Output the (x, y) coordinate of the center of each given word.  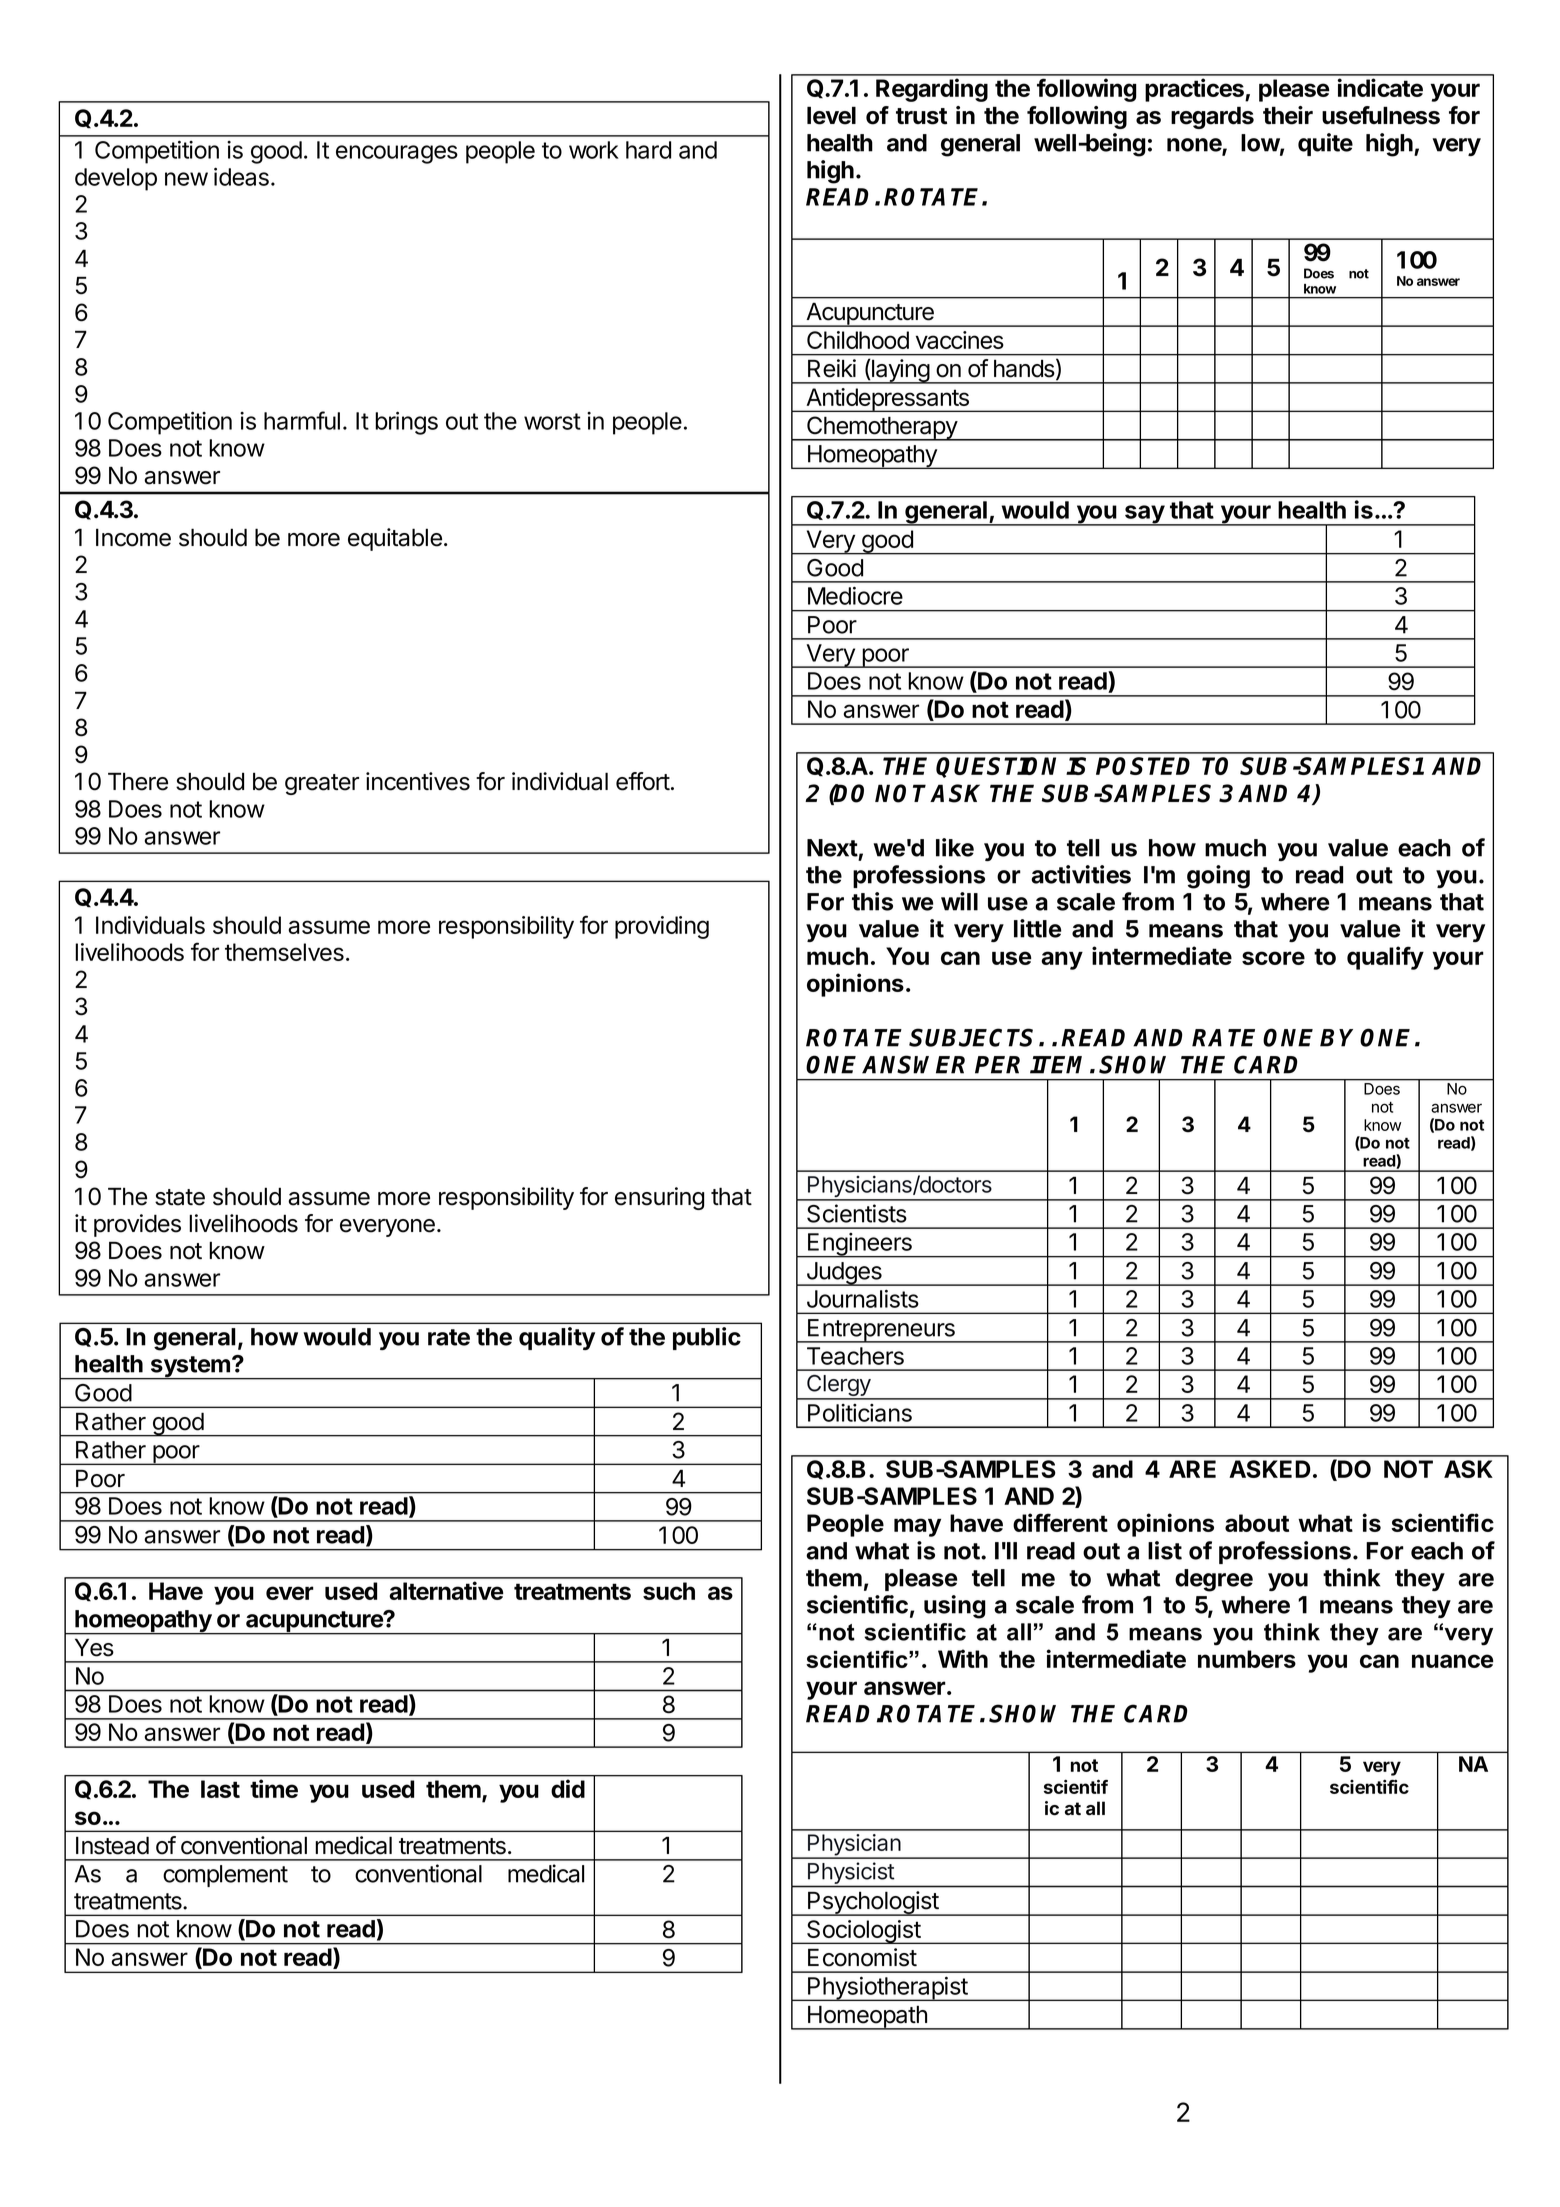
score (1273, 958)
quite (1325, 144)
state (180, 1197)
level (831, 115)
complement (225, 1876)
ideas (241, 176)
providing (662, 927)
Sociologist (863, 1932)
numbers (1247, 1659)
